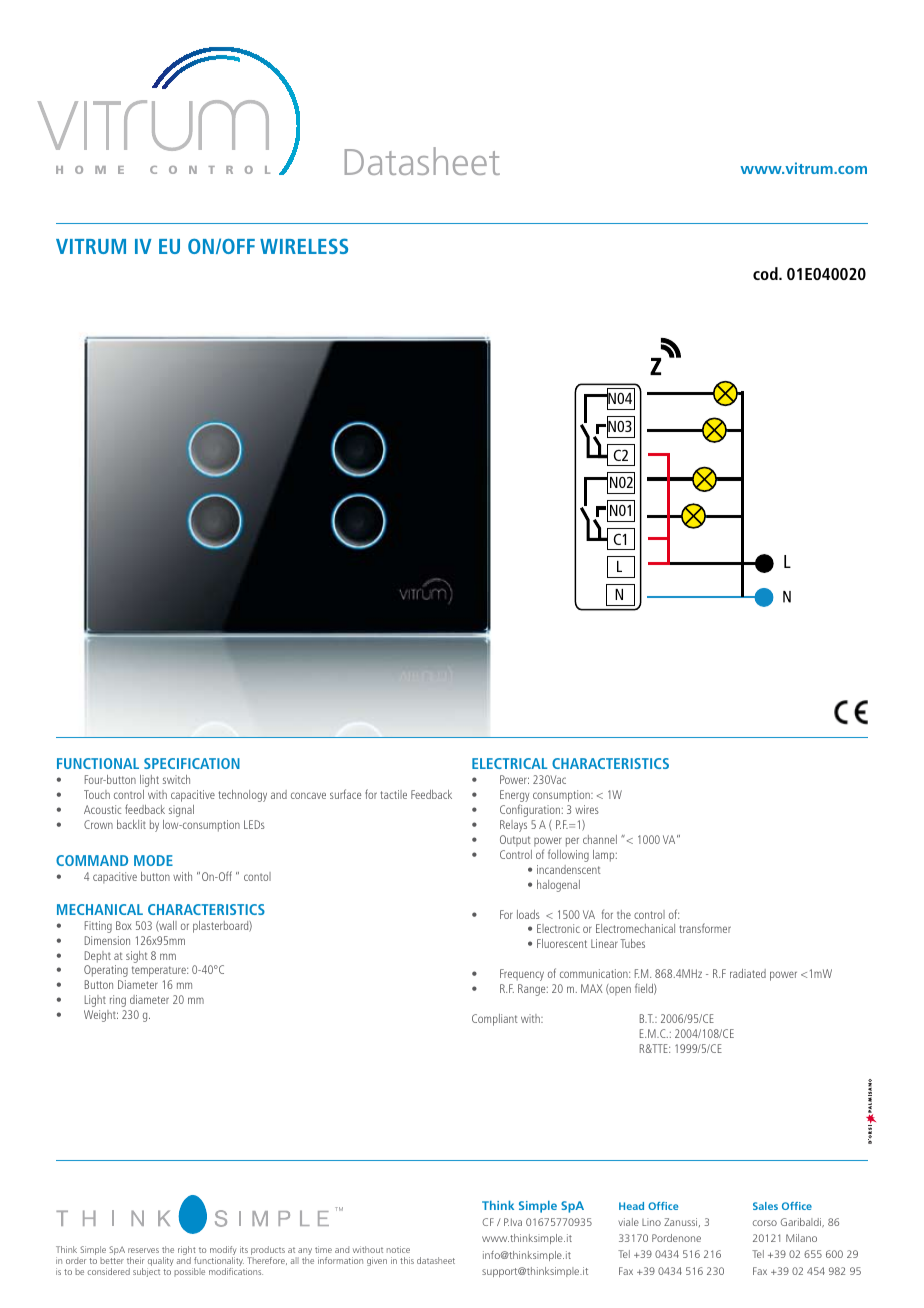 This image has width=924, height=1308. Describe the element at coordinates (394, 794) in the image. I see `tactile` at that location.
